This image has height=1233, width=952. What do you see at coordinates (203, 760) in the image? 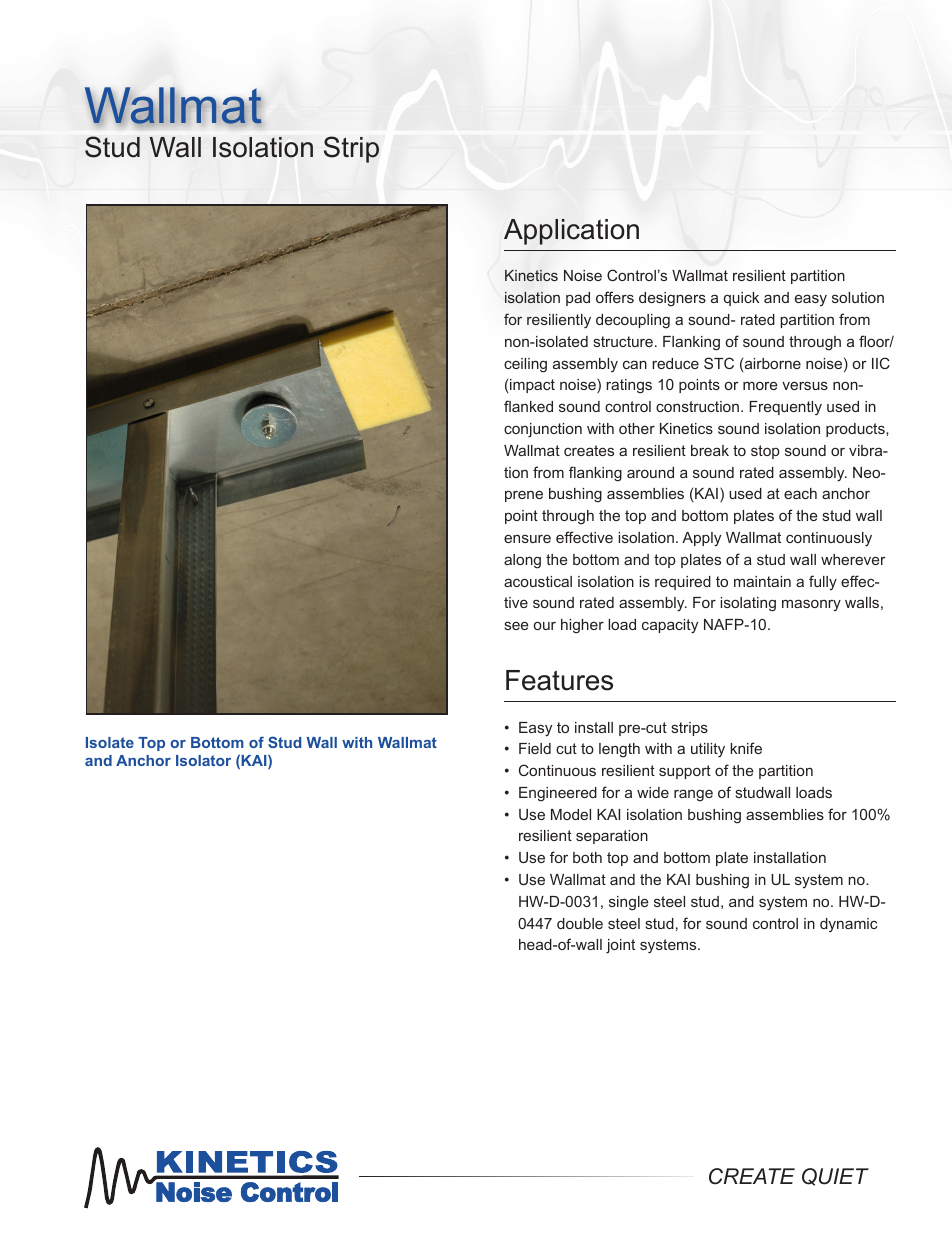
I see `Isolator` at bounding box center [203, 760].
